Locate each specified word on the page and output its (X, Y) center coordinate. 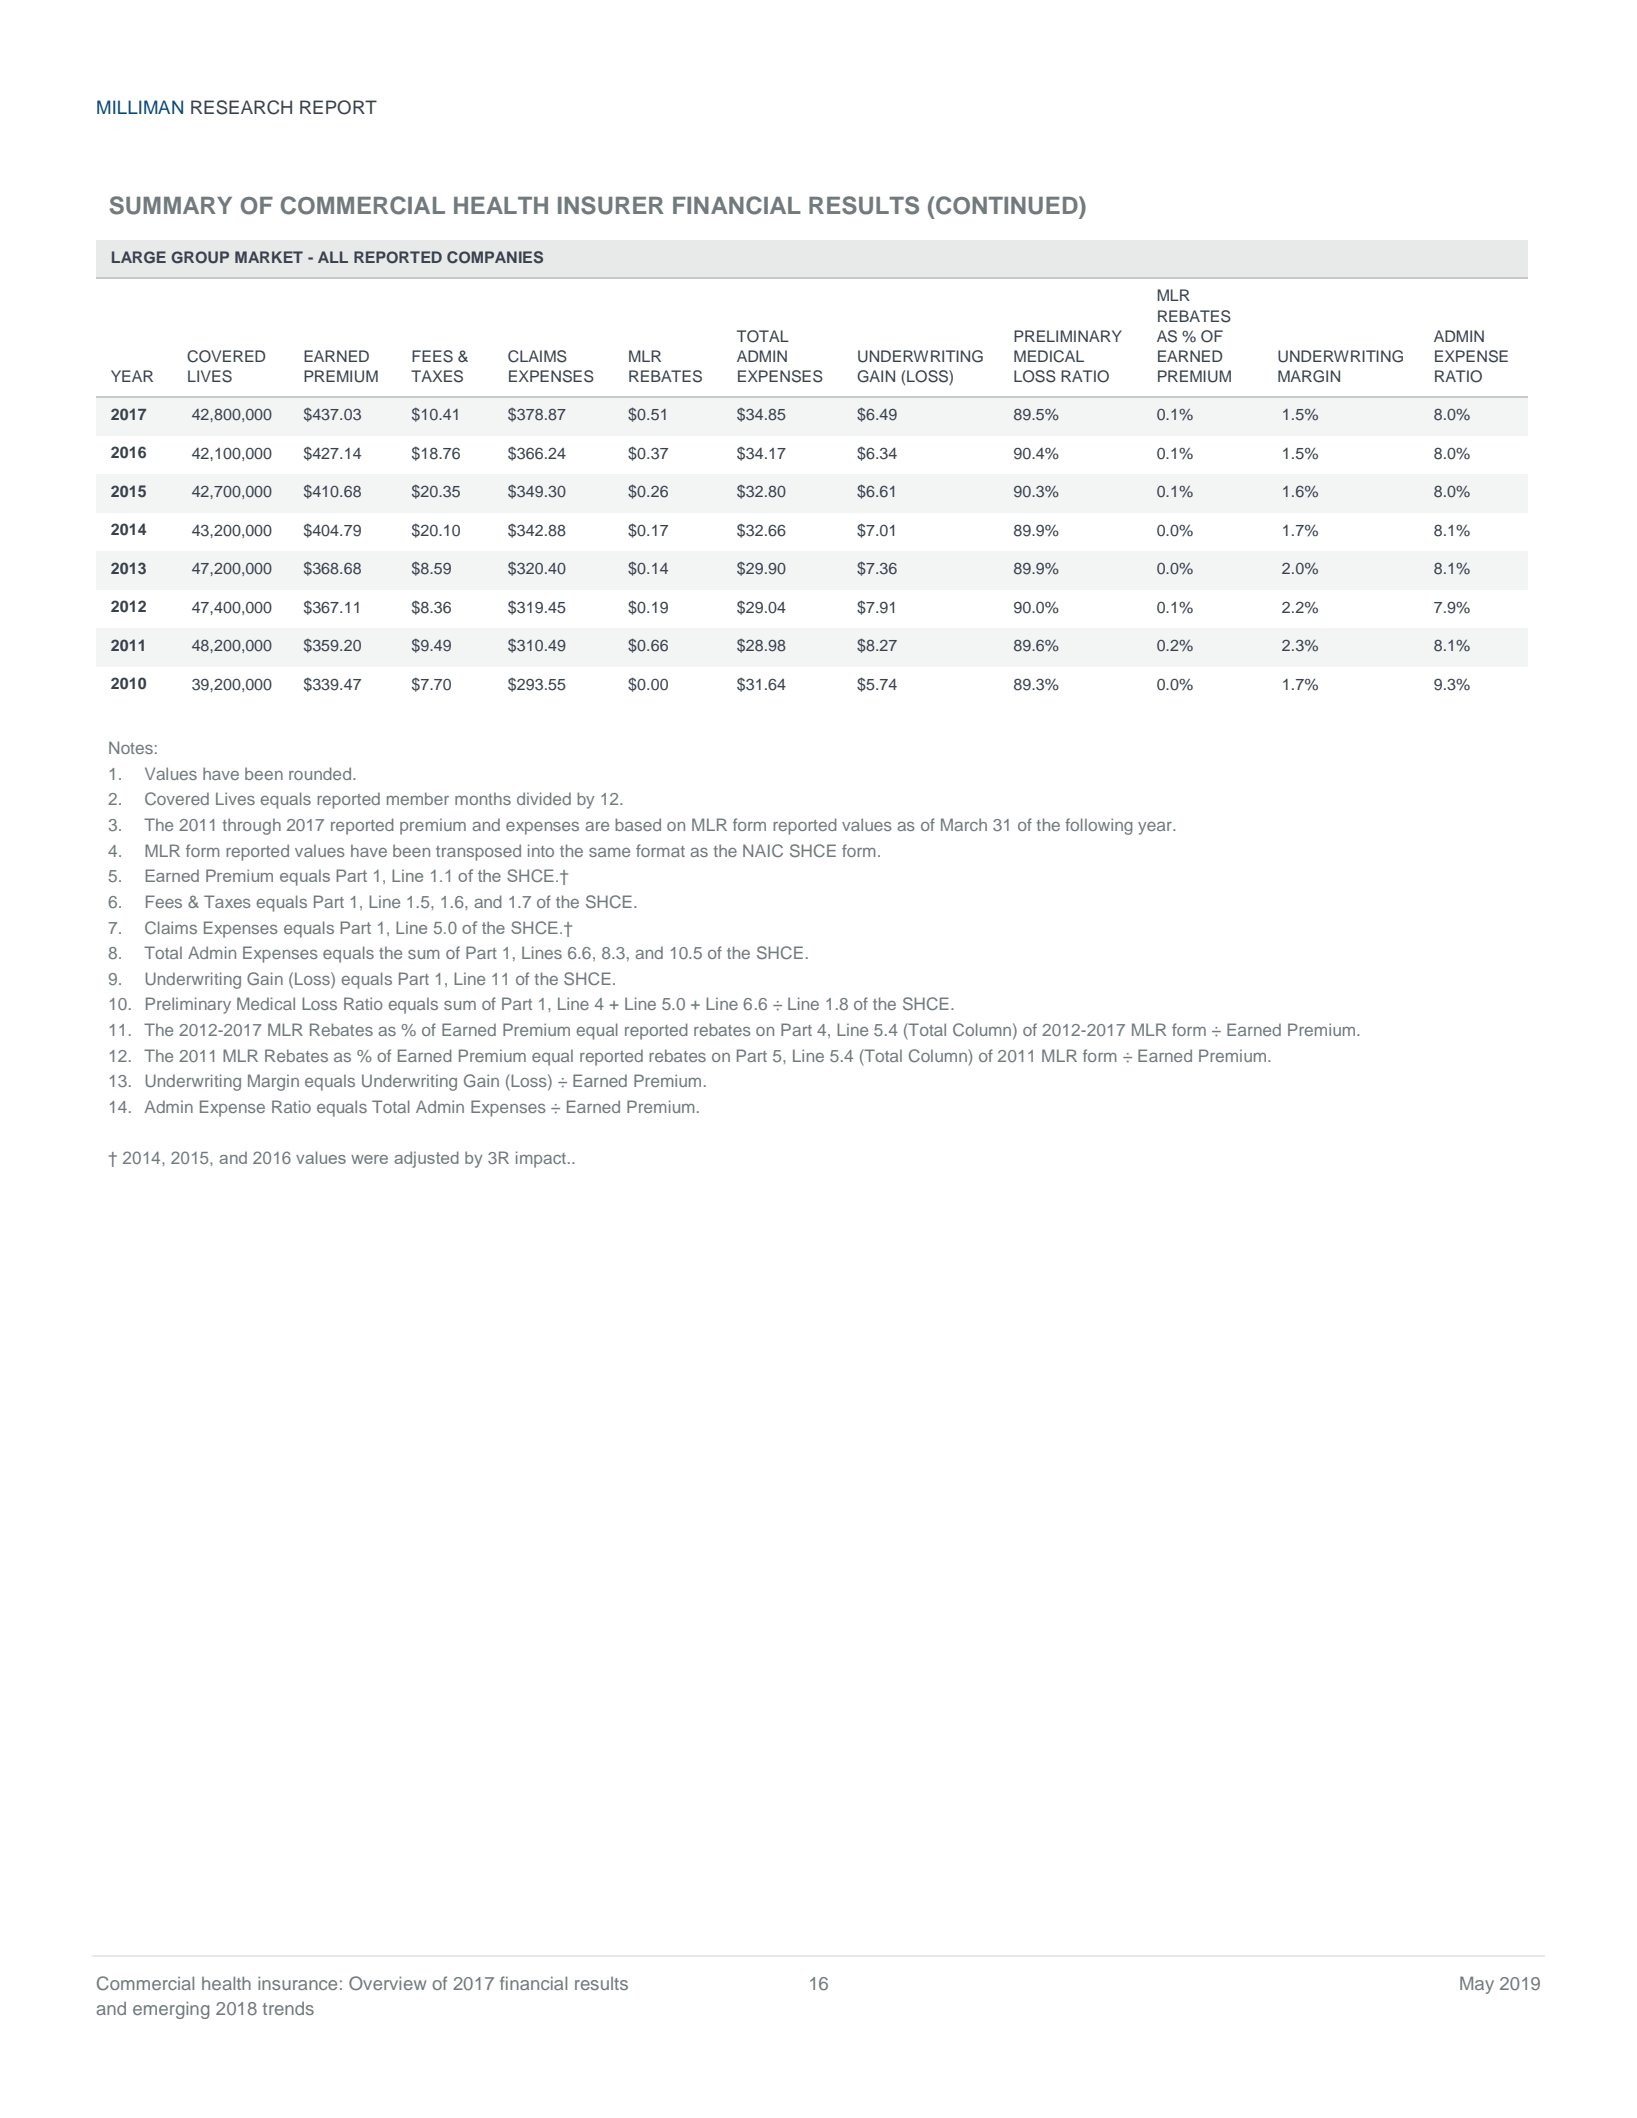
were (369, 1159)
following (1099, 826)
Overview (387, 1983)
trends (288, 2008)
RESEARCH (241, 107)
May (1477, 1985)
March (964, 824)
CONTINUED (1008, 205)
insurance (297, 1983)
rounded (321, 773)
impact (541, 1159)
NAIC (763, 850)
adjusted (426, 1159)
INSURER (611, 205)
